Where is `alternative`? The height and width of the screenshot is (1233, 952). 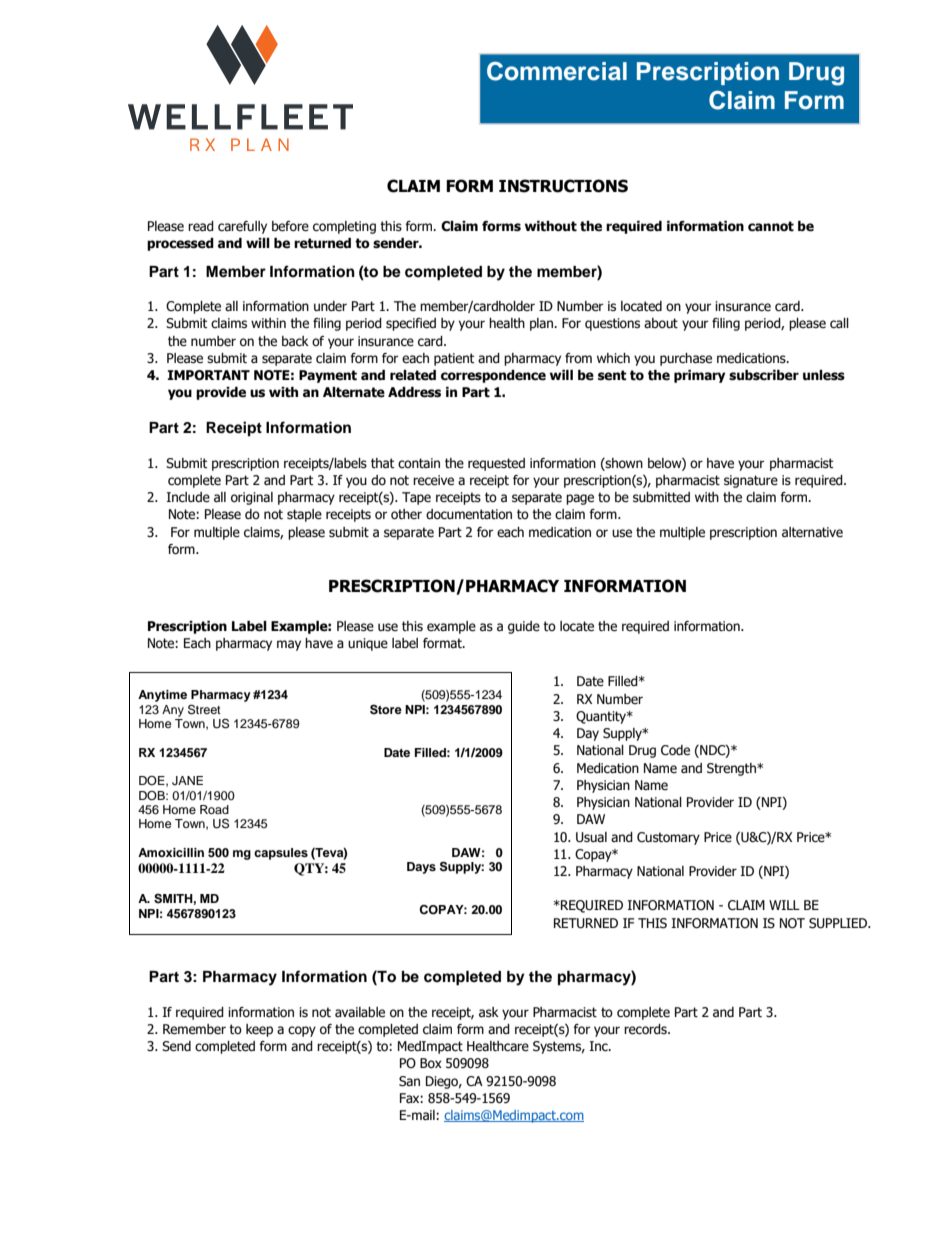
alternative is located at coordinates (812, 532).
